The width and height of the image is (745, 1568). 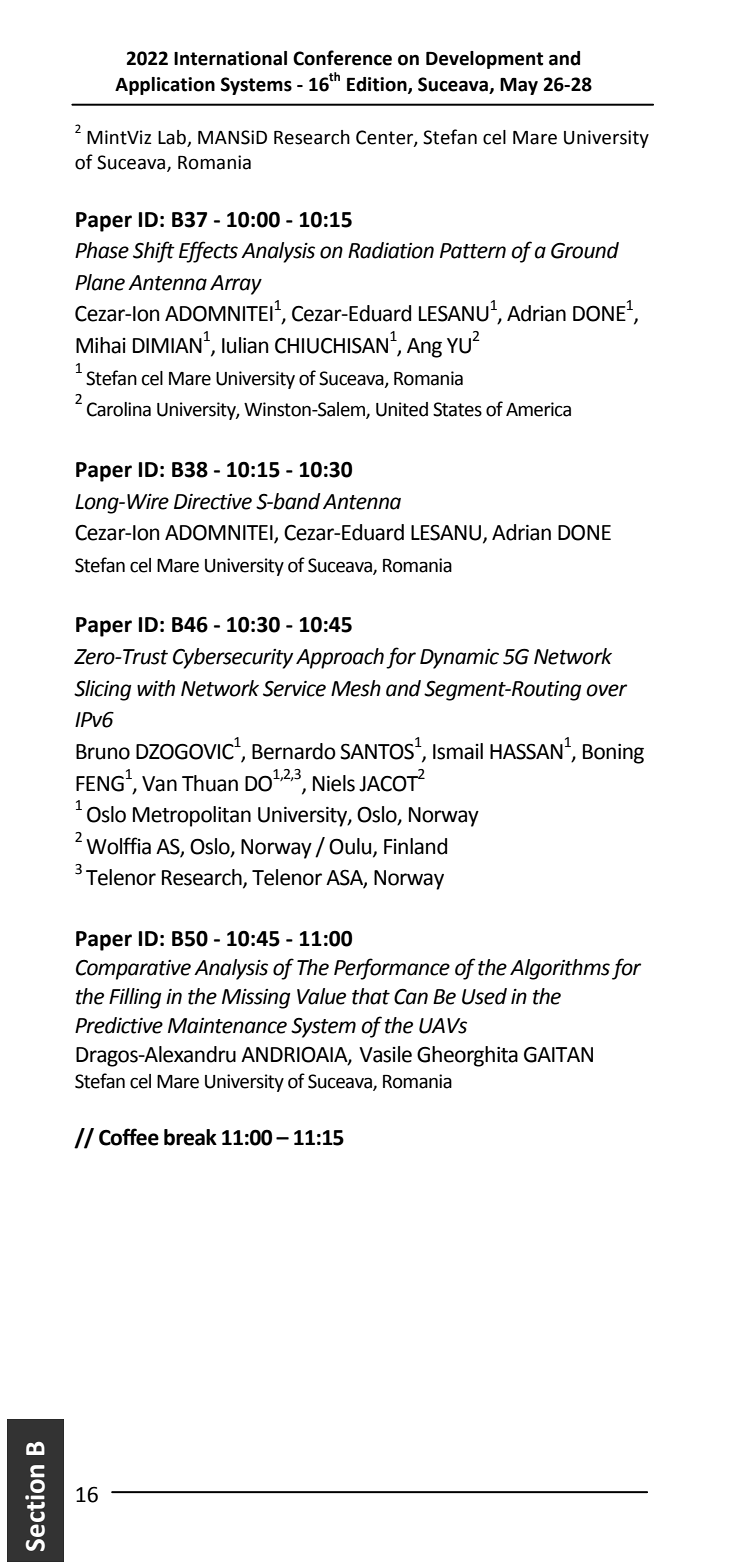 I want to click on America, so click(x=538, y=409).
